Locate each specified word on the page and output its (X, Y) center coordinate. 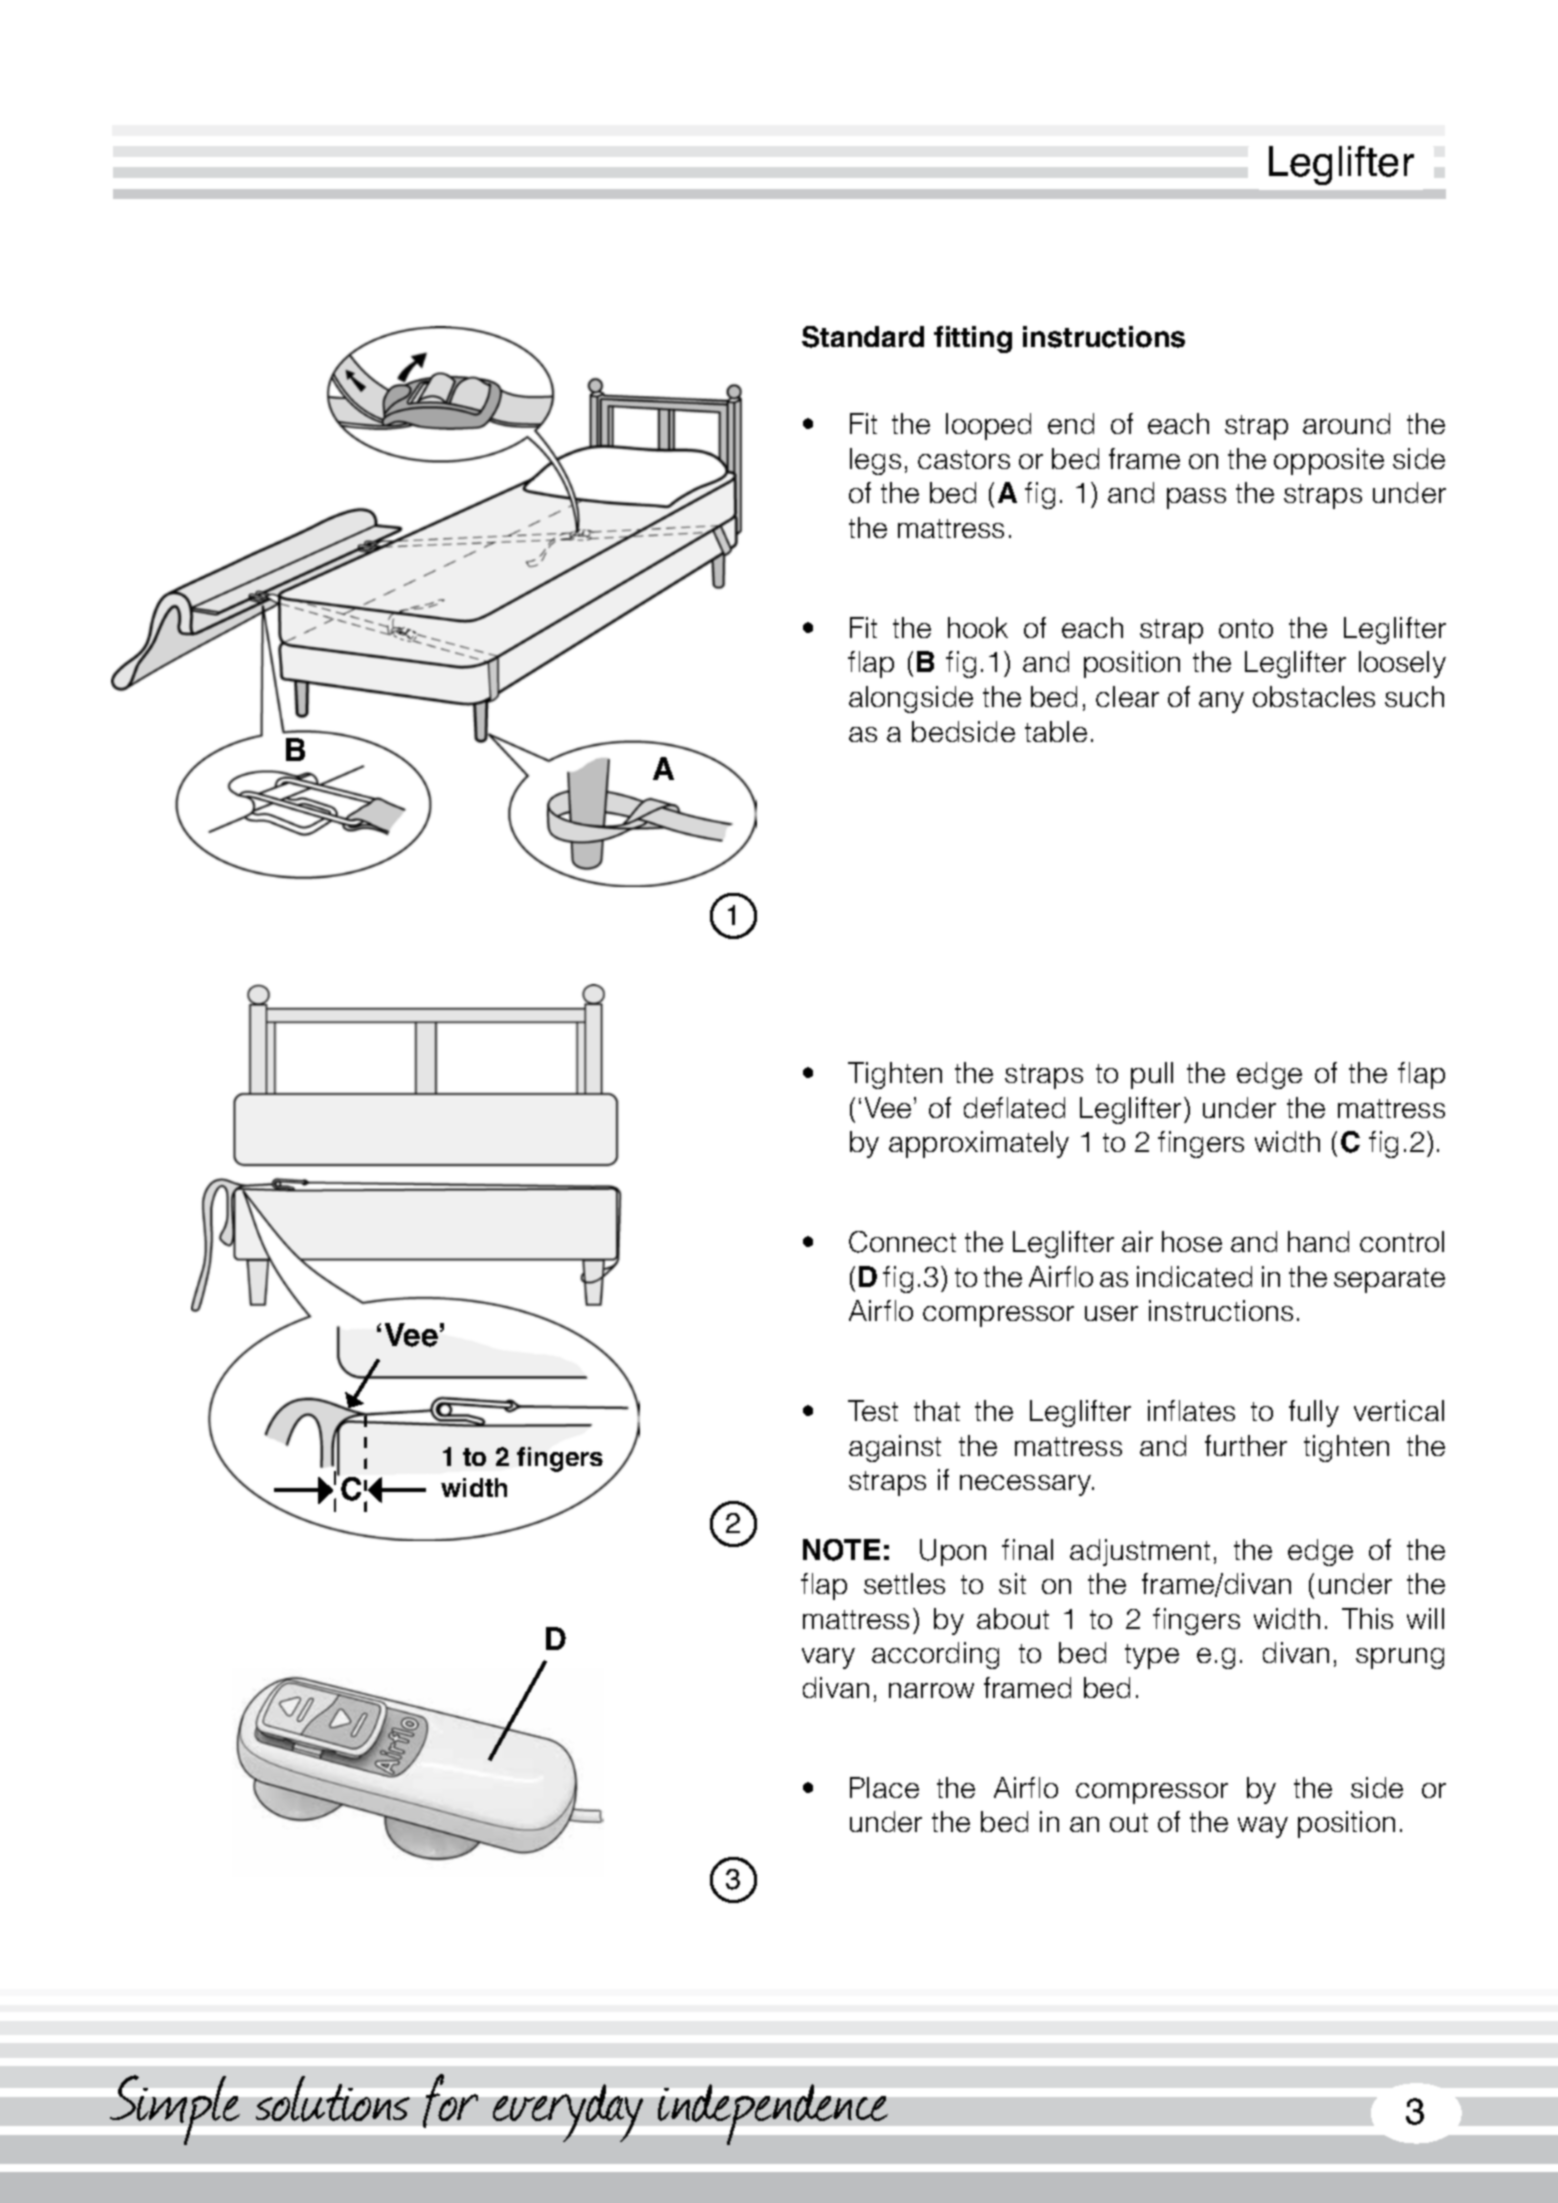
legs (875, 461)
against (895, 1448)
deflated (1014, 1107)
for (450, 2101)
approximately (979, 1144)
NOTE (841, 1550)
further (1246, 1445)
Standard (863, 337)
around (1346, 423)
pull (1152, 1075)
